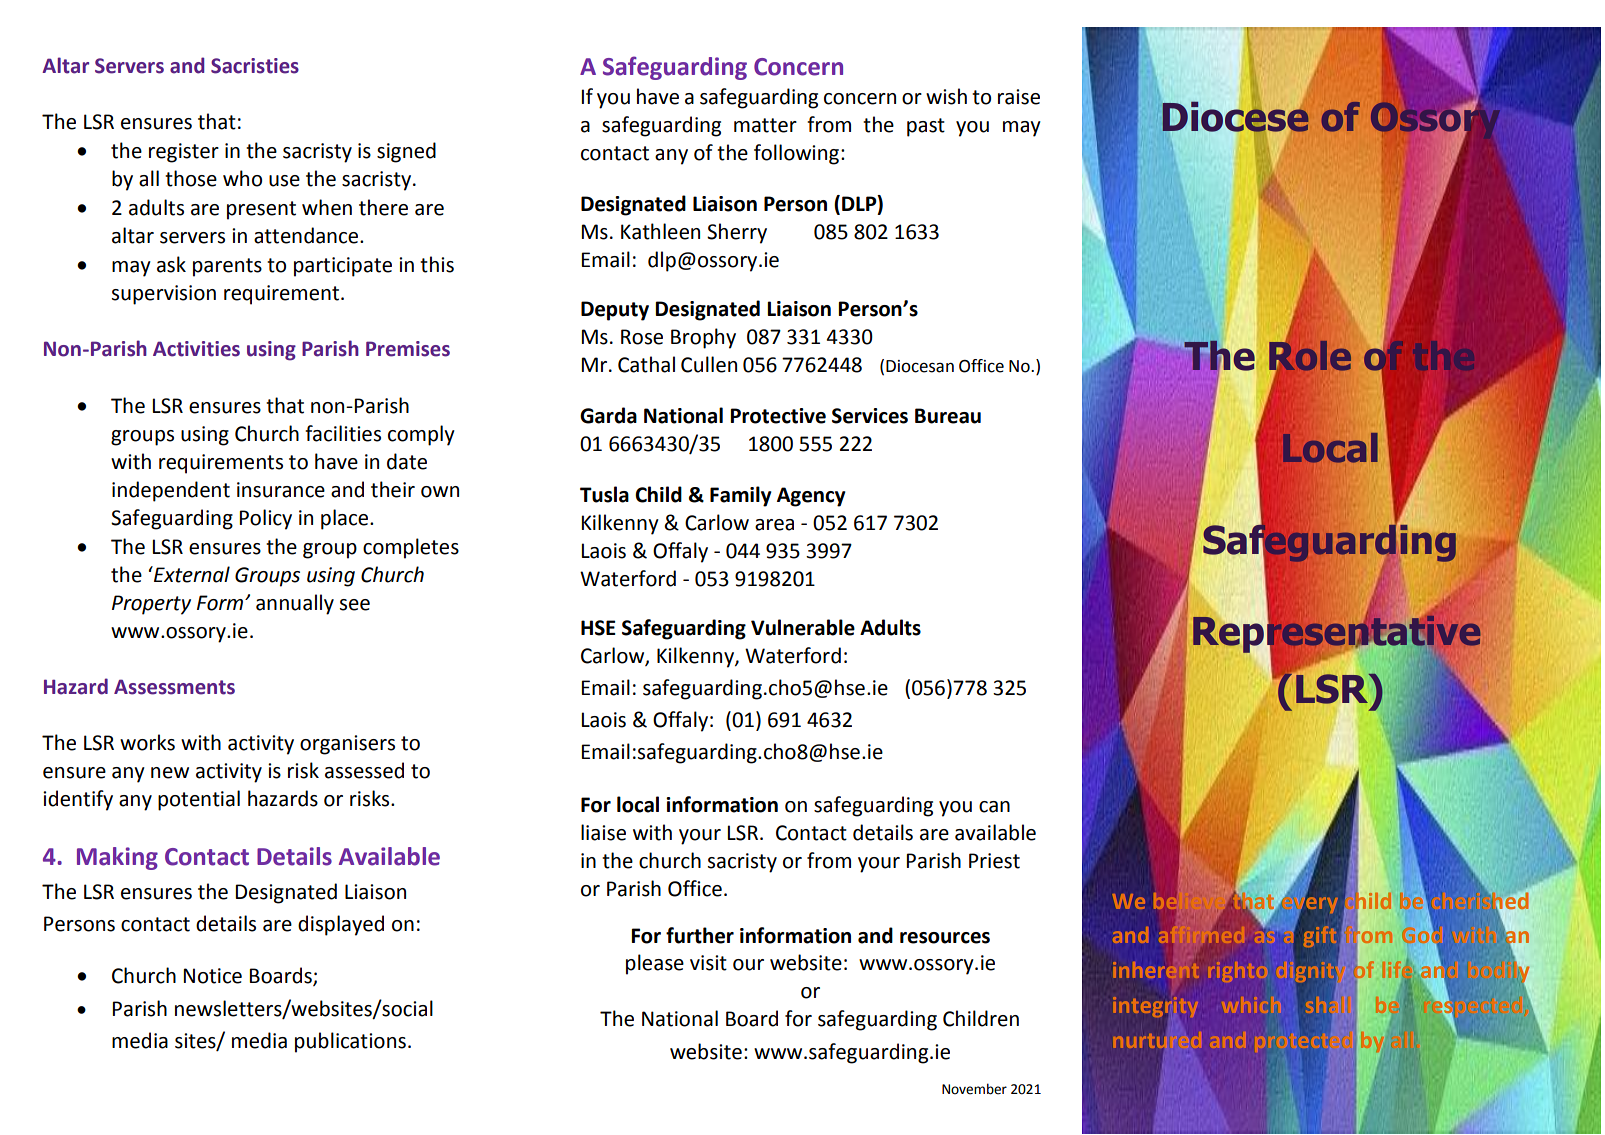 The image size is (1605, 1135). I want to click on Role, so click(1309, 356).
